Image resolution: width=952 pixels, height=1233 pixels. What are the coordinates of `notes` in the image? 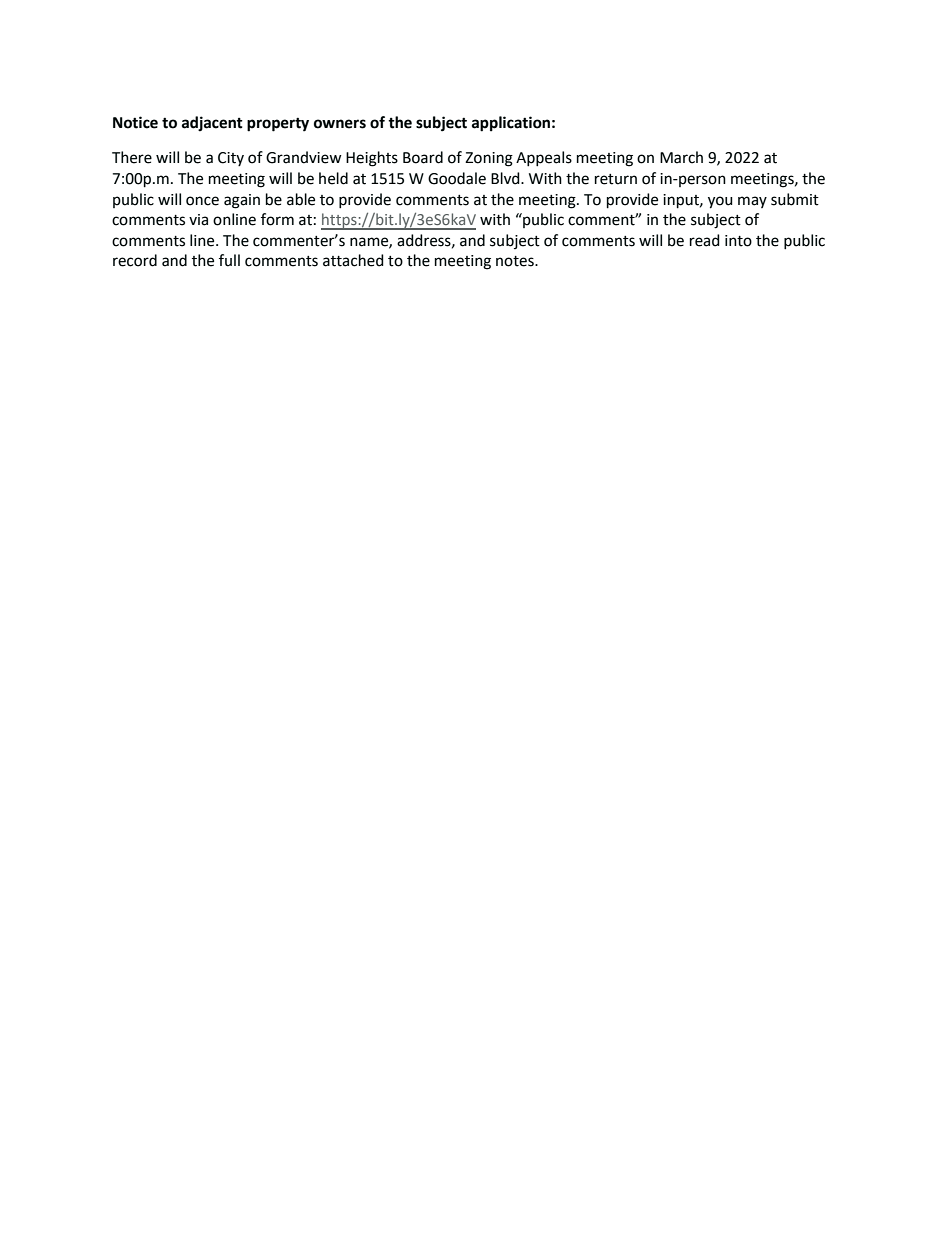 It's located at (516, 261).
